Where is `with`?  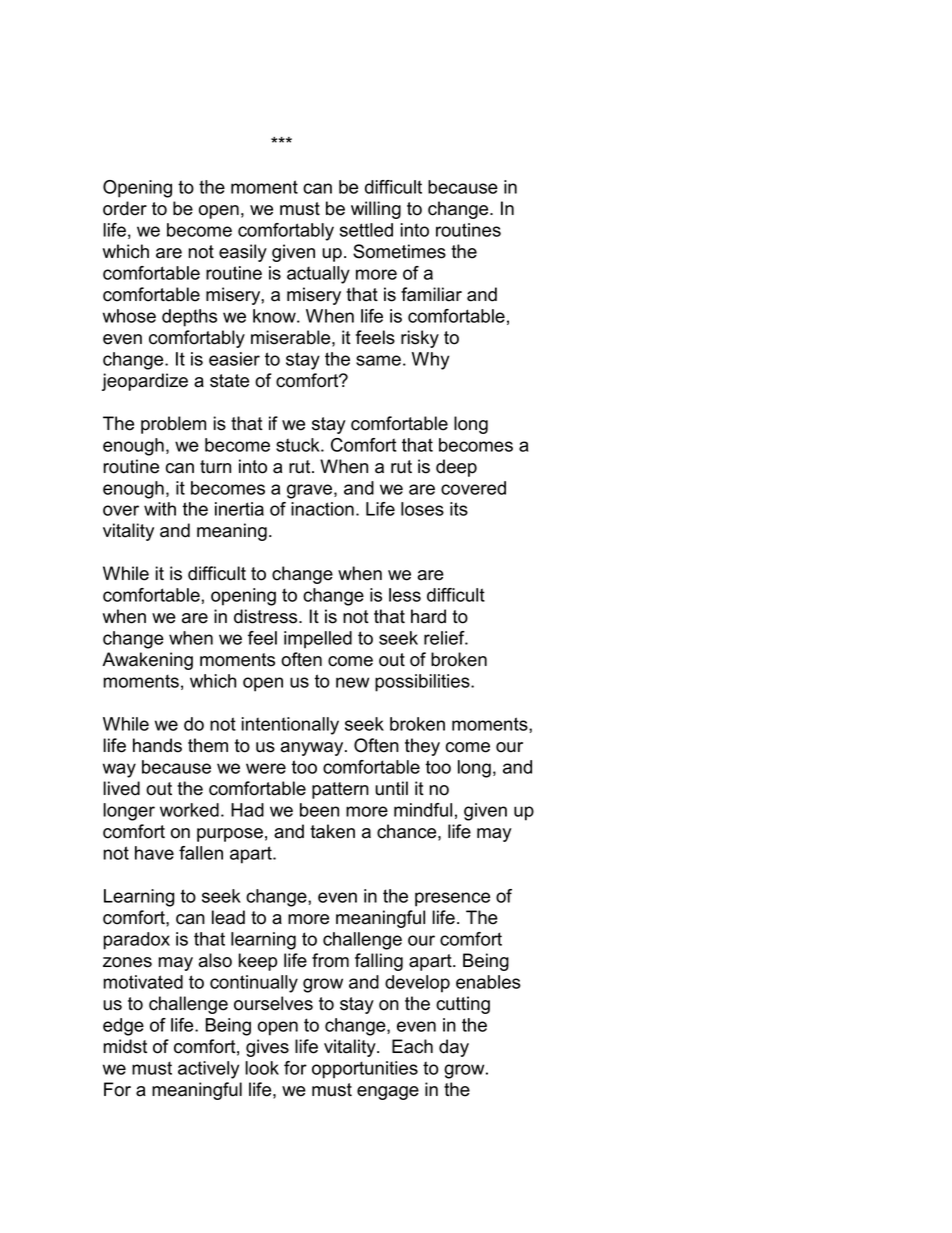 with is located at coordinates (160, 509).
